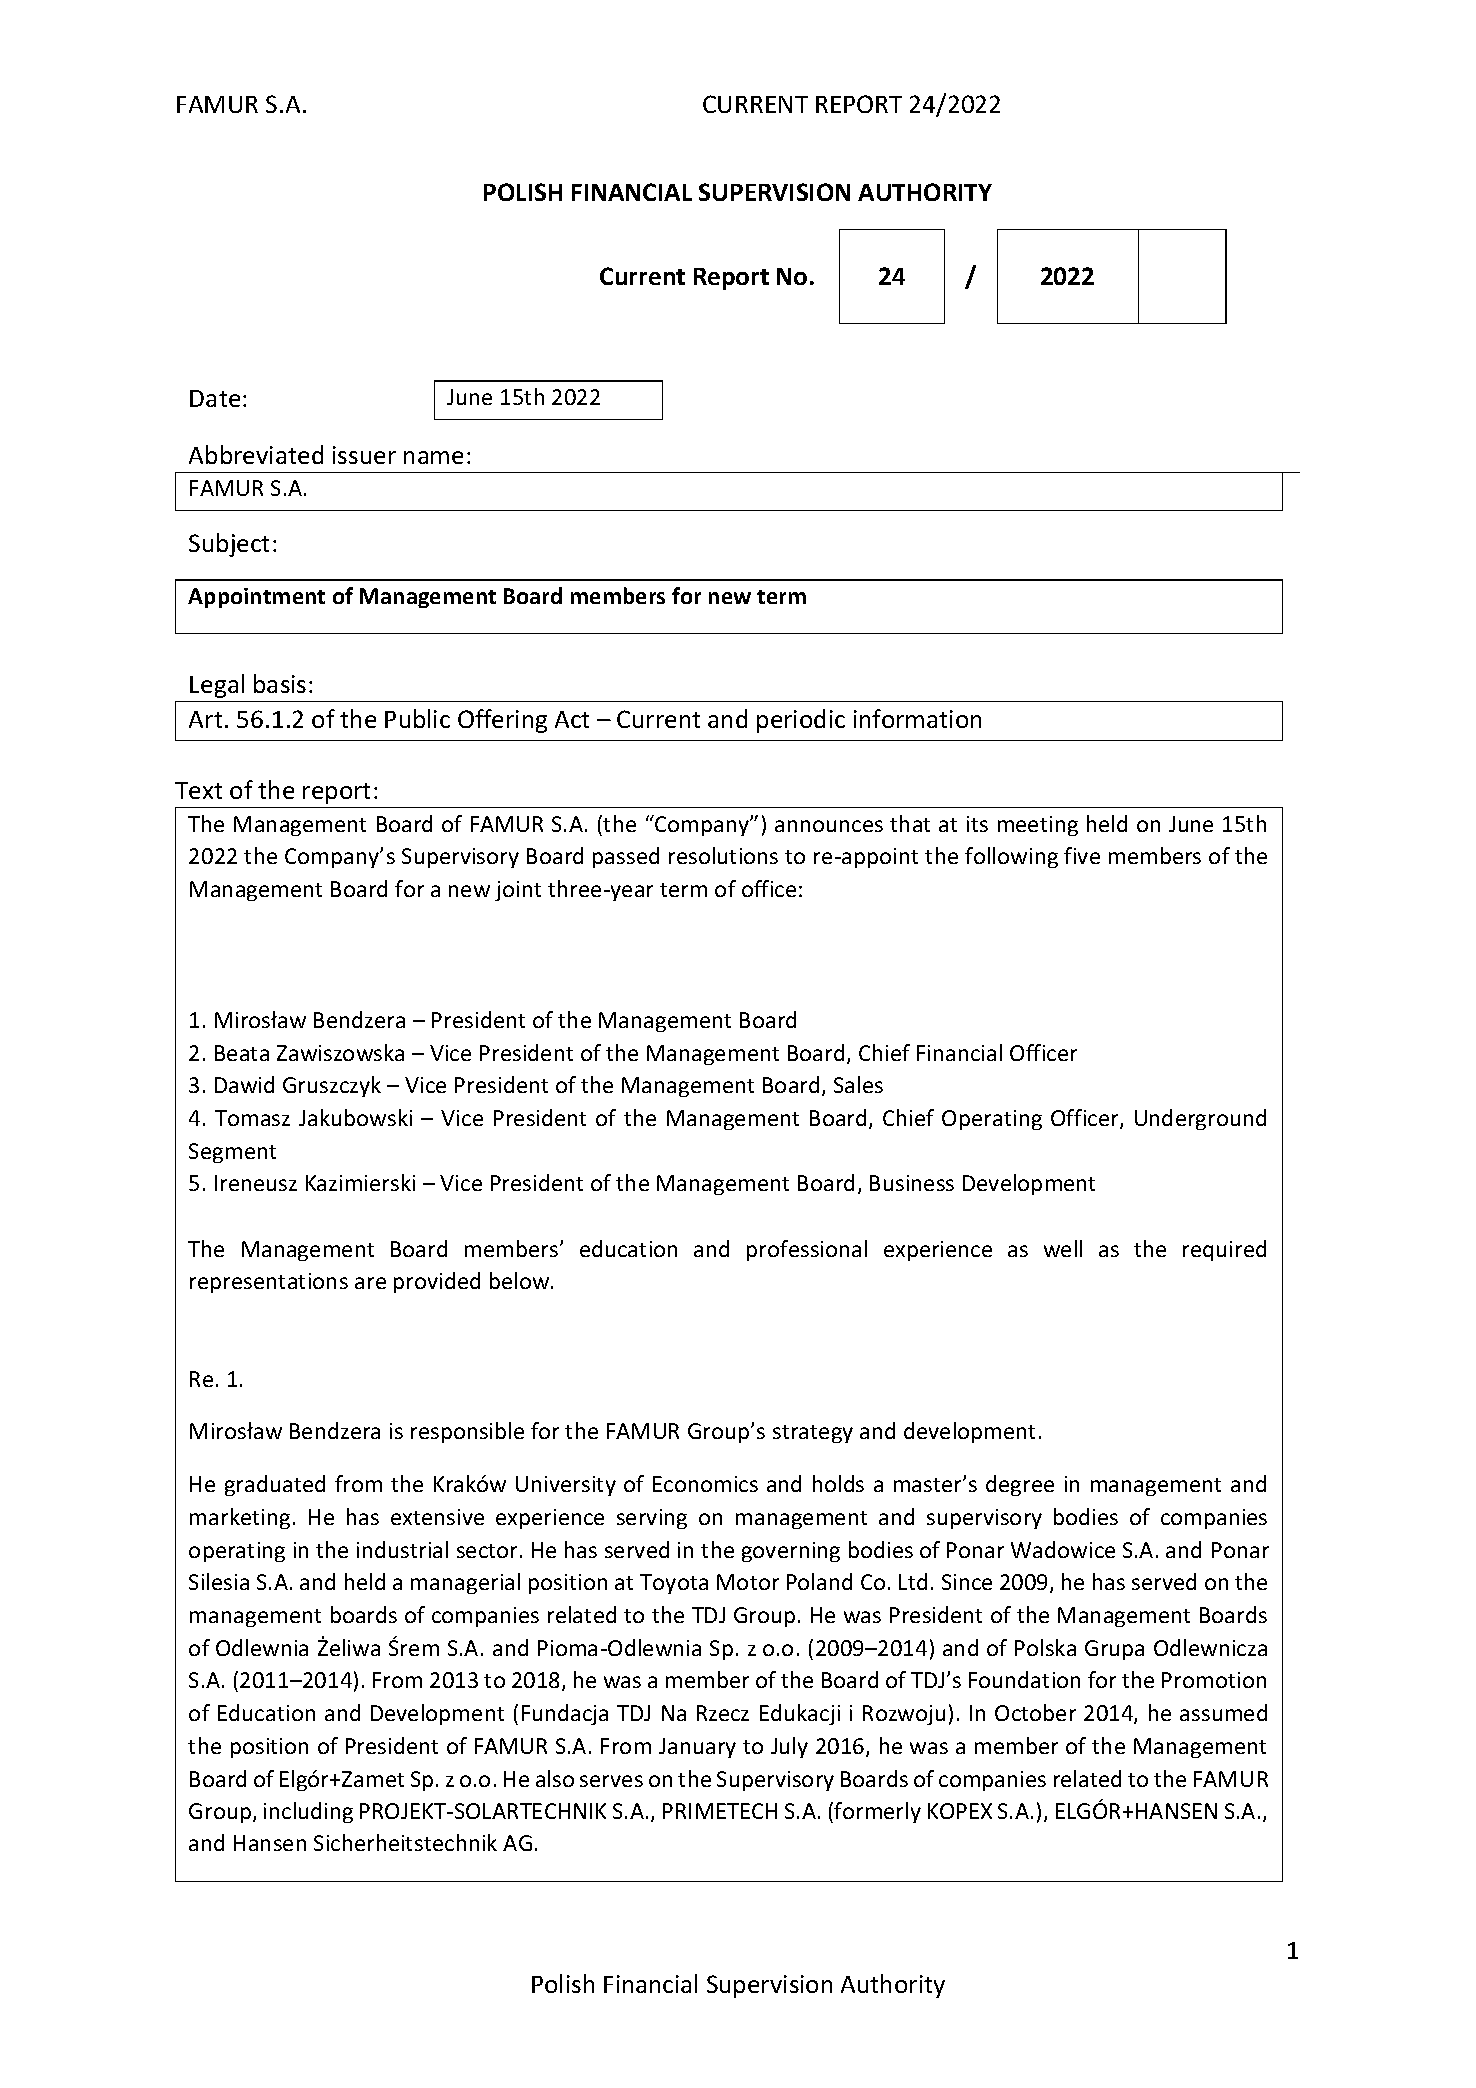 The width and height of the screenshot is (1476, 2088). What do you see at coordinates (1035, 1712) in the screenshot?
I see `October` at bounding box center [1035, 1712].
